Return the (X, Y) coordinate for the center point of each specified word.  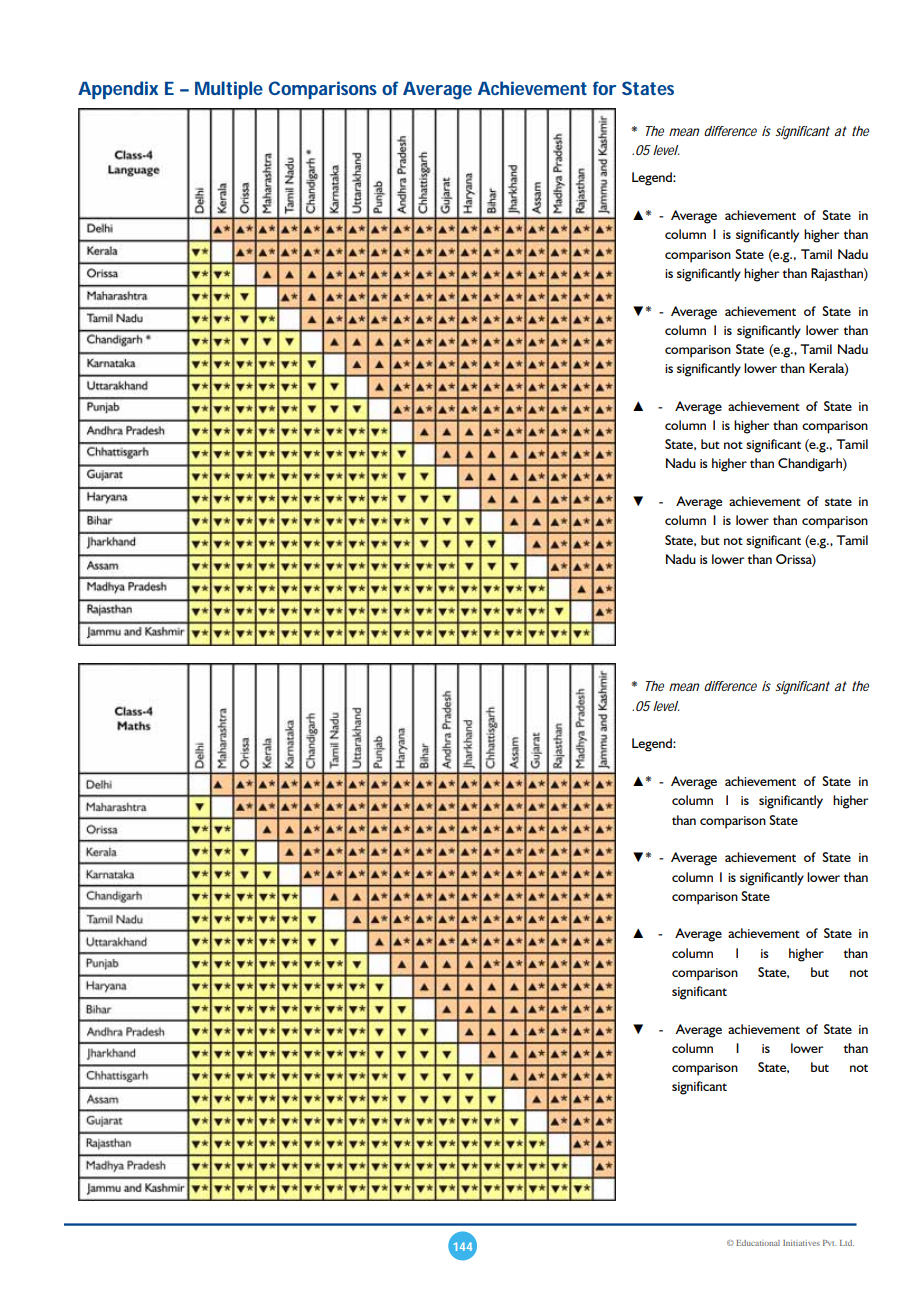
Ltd (847, 1243)
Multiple (229, 90)
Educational (758, 1243)
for (604, 88)
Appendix (118, 90)
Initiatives (801, 1243)
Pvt (829, 1243)
